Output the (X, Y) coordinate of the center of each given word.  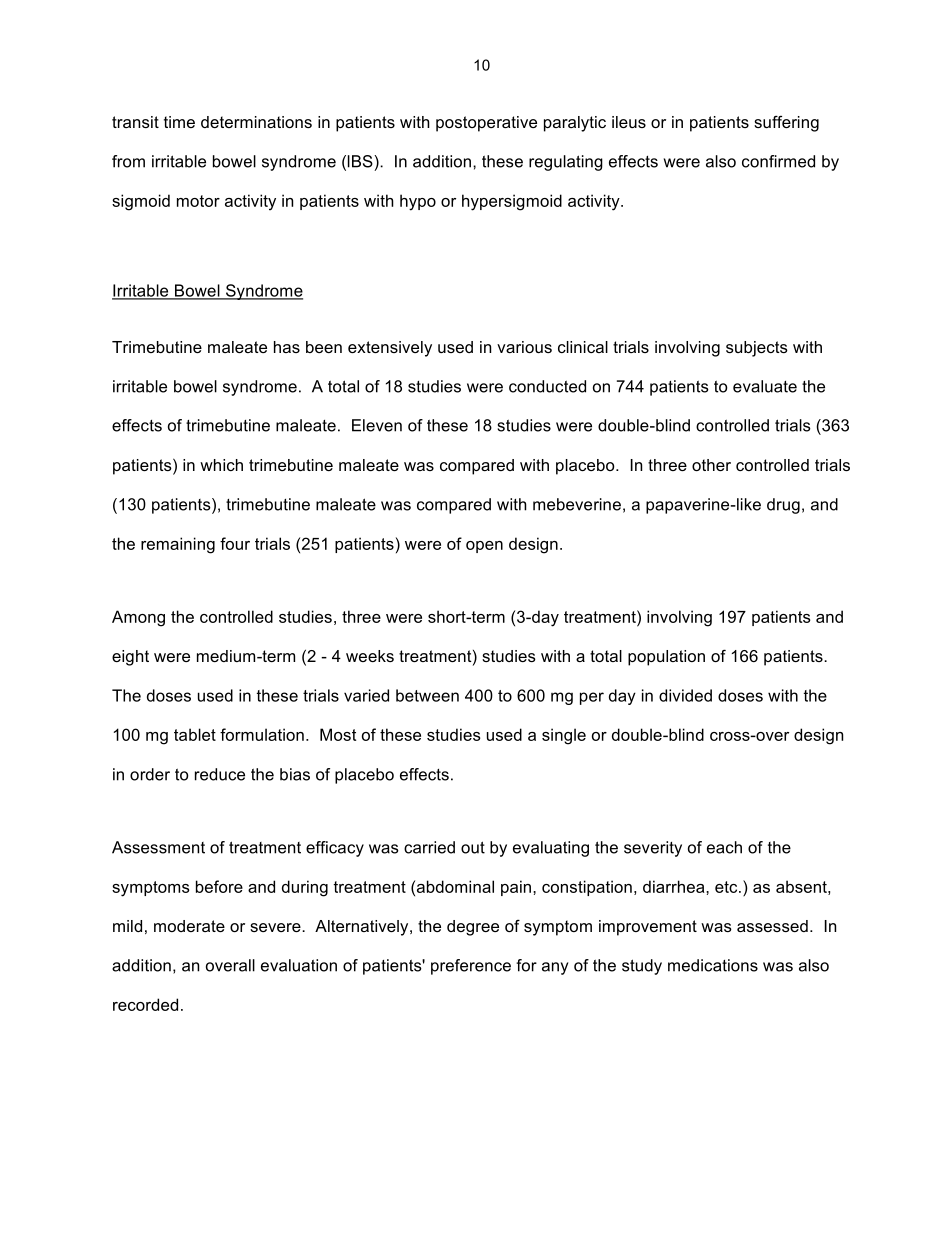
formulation (262, 734)
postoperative (486, 124)
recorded (145, 1004)
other (711, 465)
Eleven (377, 425)
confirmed (778, 161)
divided (685, 695)
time (179, 122)
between (427, 695)
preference (471, 967)
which (221, 465)
